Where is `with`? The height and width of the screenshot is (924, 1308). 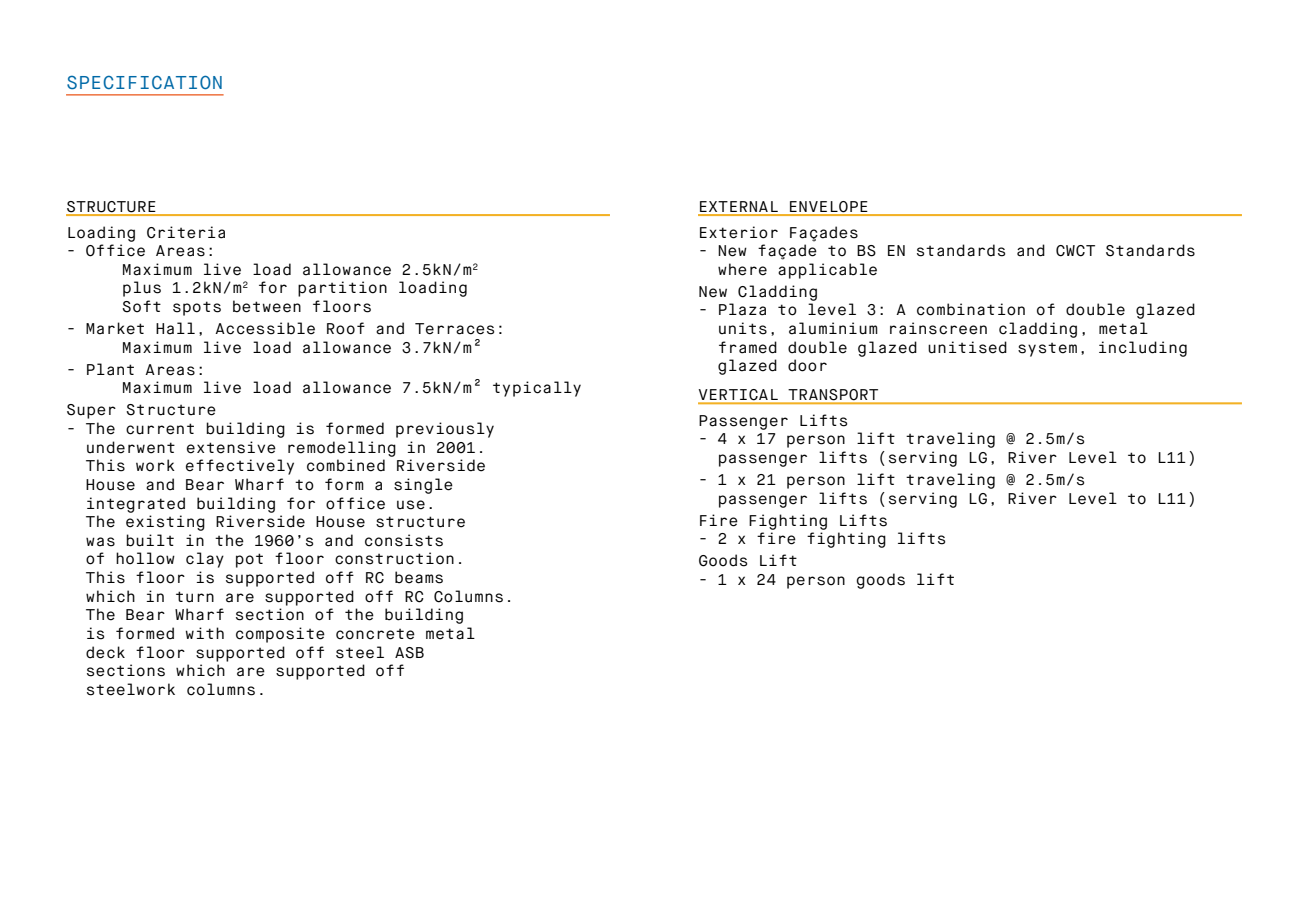
with is located at coordinates (205, 633).
